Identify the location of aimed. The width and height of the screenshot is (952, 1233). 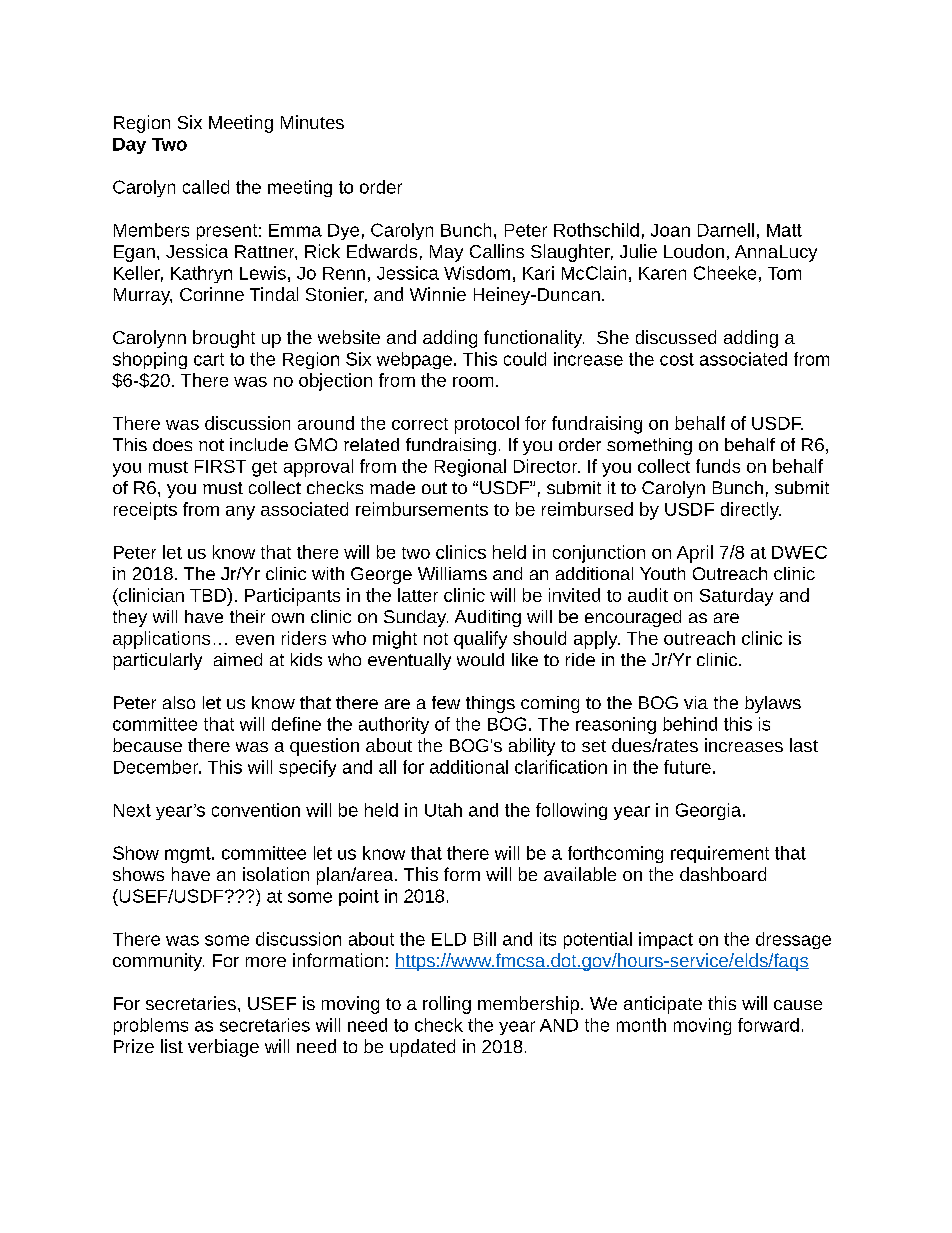
(238, 659).
